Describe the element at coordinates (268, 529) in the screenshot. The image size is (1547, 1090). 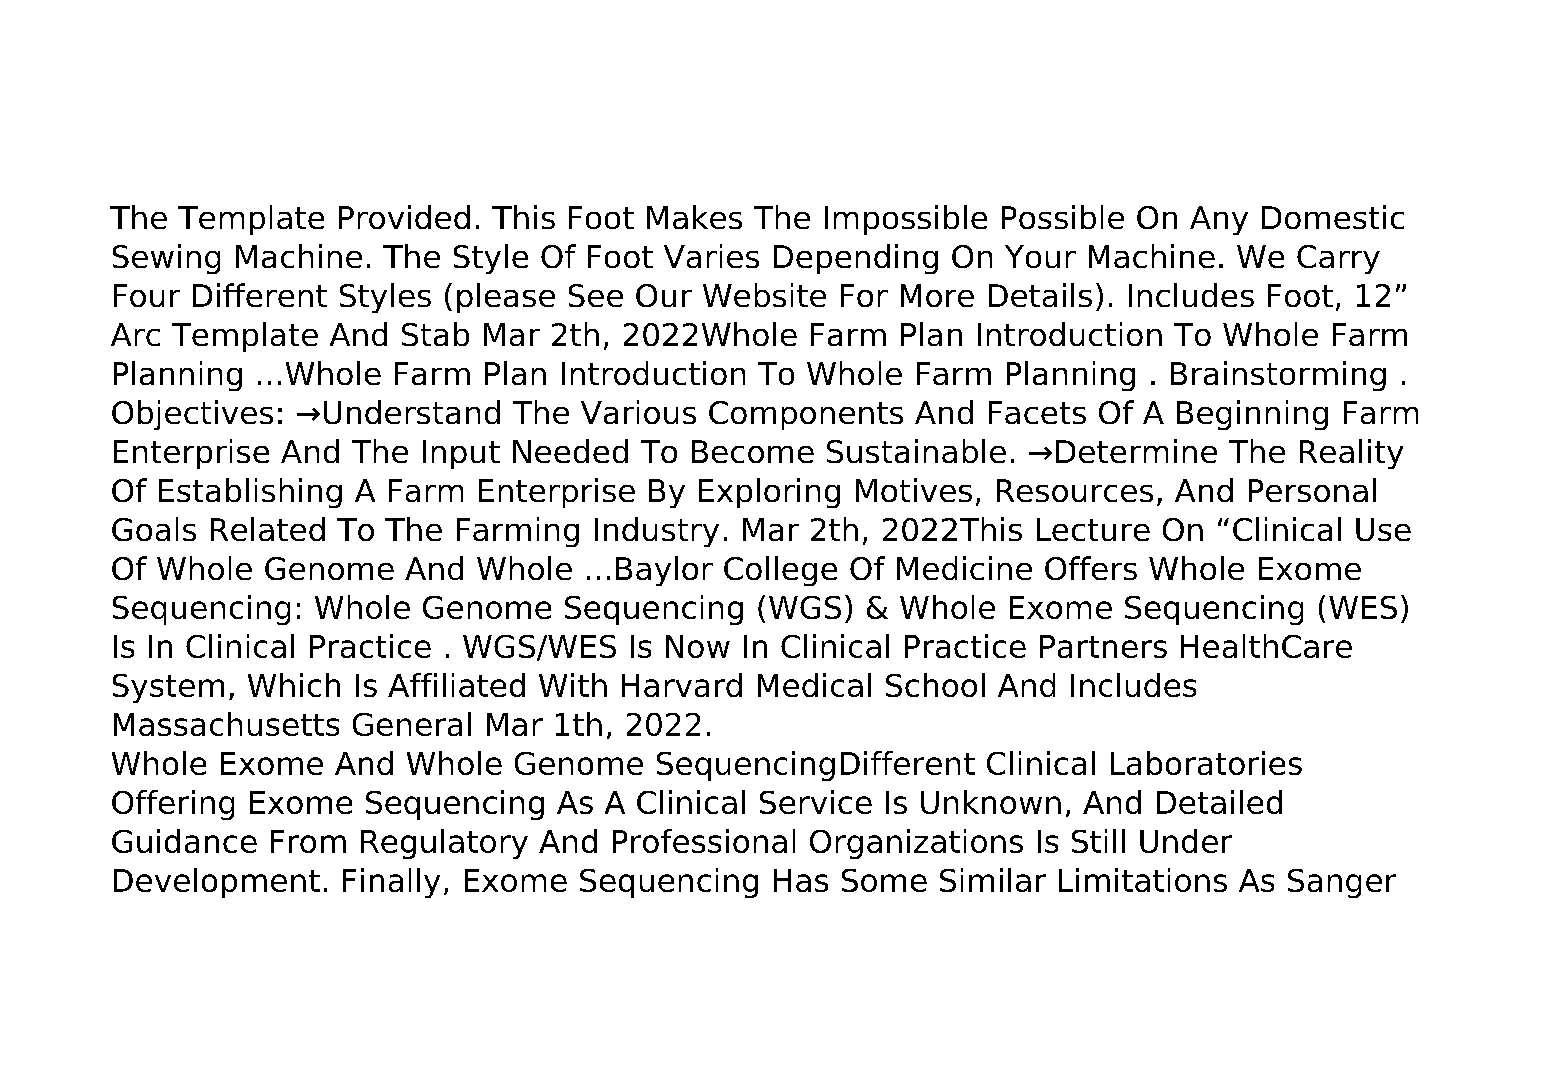
I see `Related` at that location.
